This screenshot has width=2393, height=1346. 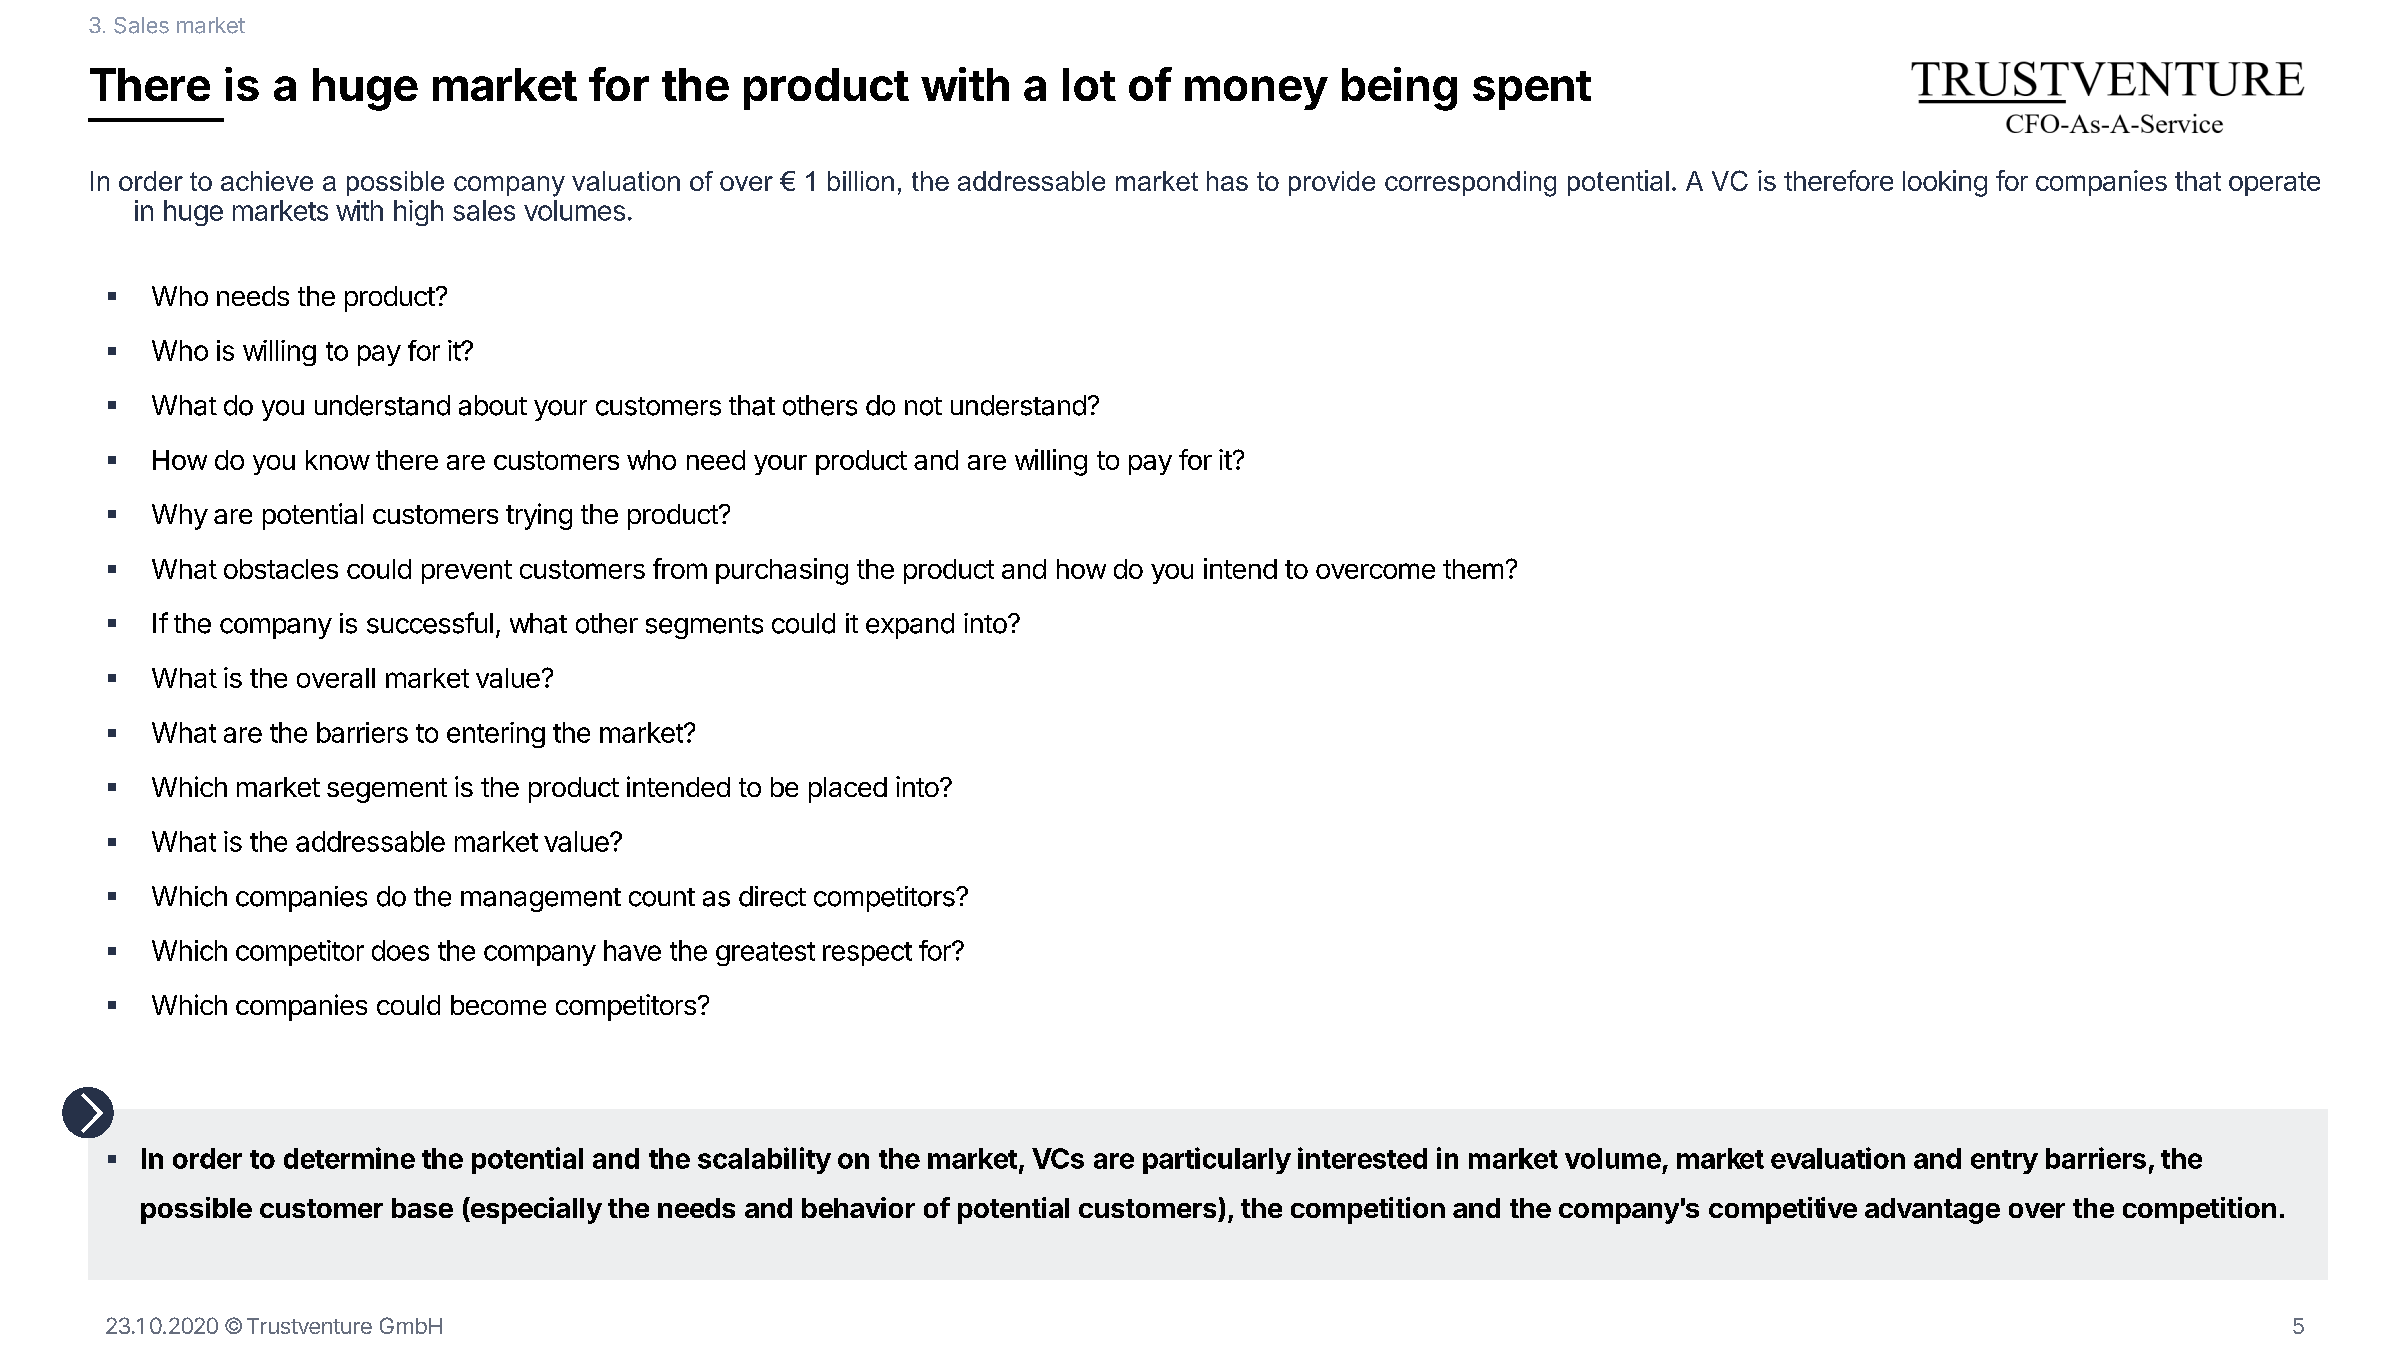 What do you see at coordinates (267, 181) in the screenshot?
I see `achieve` at bounding box center [267, 181].
